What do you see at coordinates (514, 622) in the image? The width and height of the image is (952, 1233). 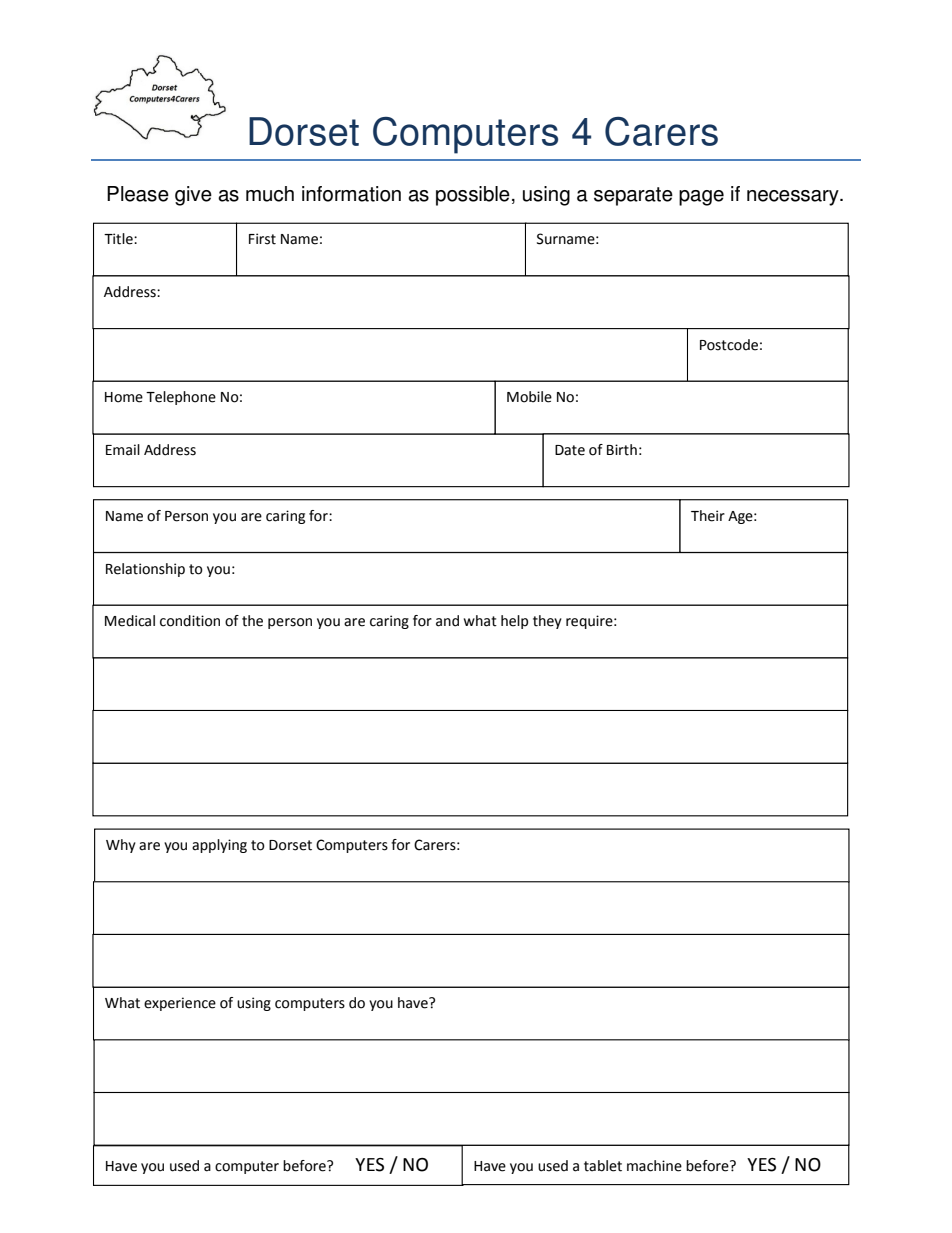 I see `help` at bounding box center [514, 622].
